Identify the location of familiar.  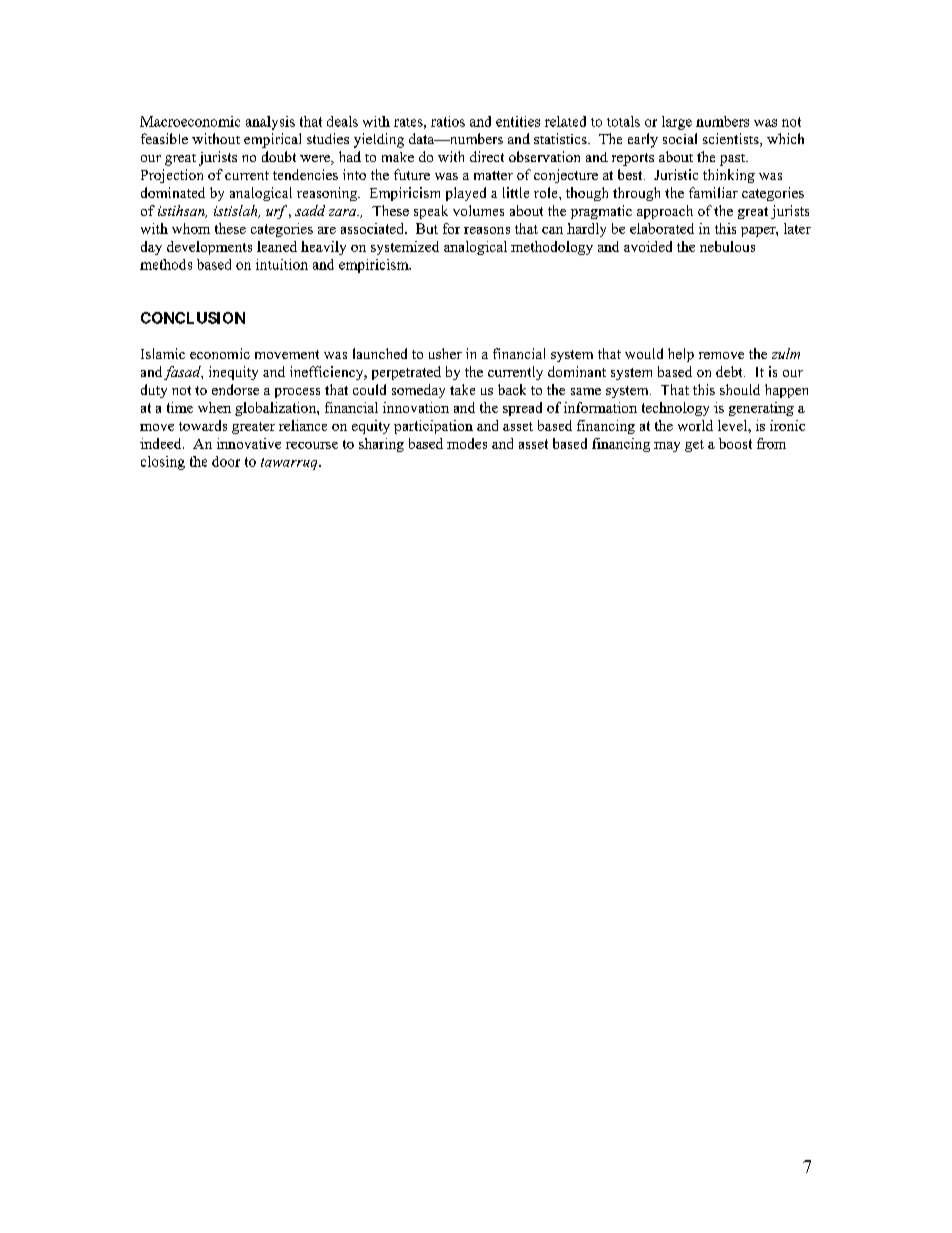
(713, 192).
